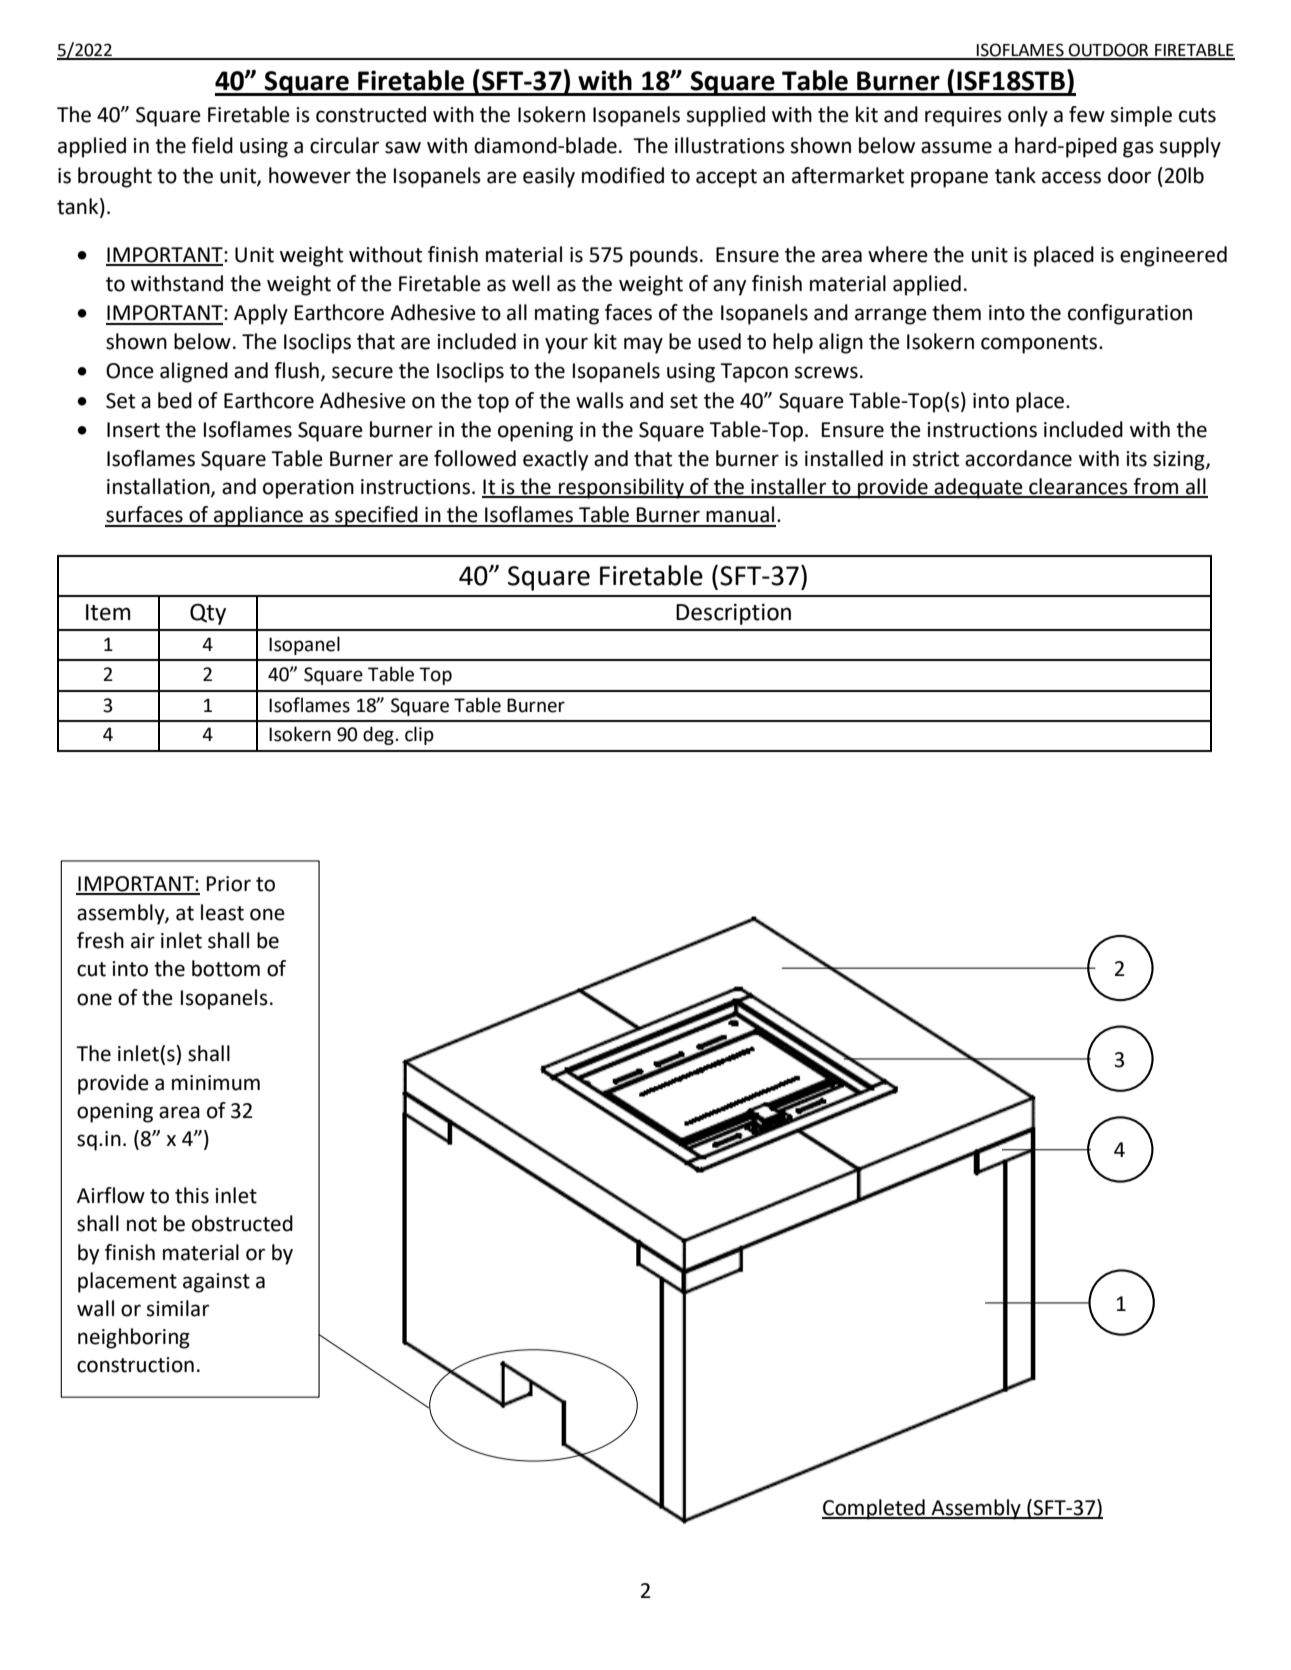  Describe the element at coordinates (212, 145) in the image. I see `field` at that location.
